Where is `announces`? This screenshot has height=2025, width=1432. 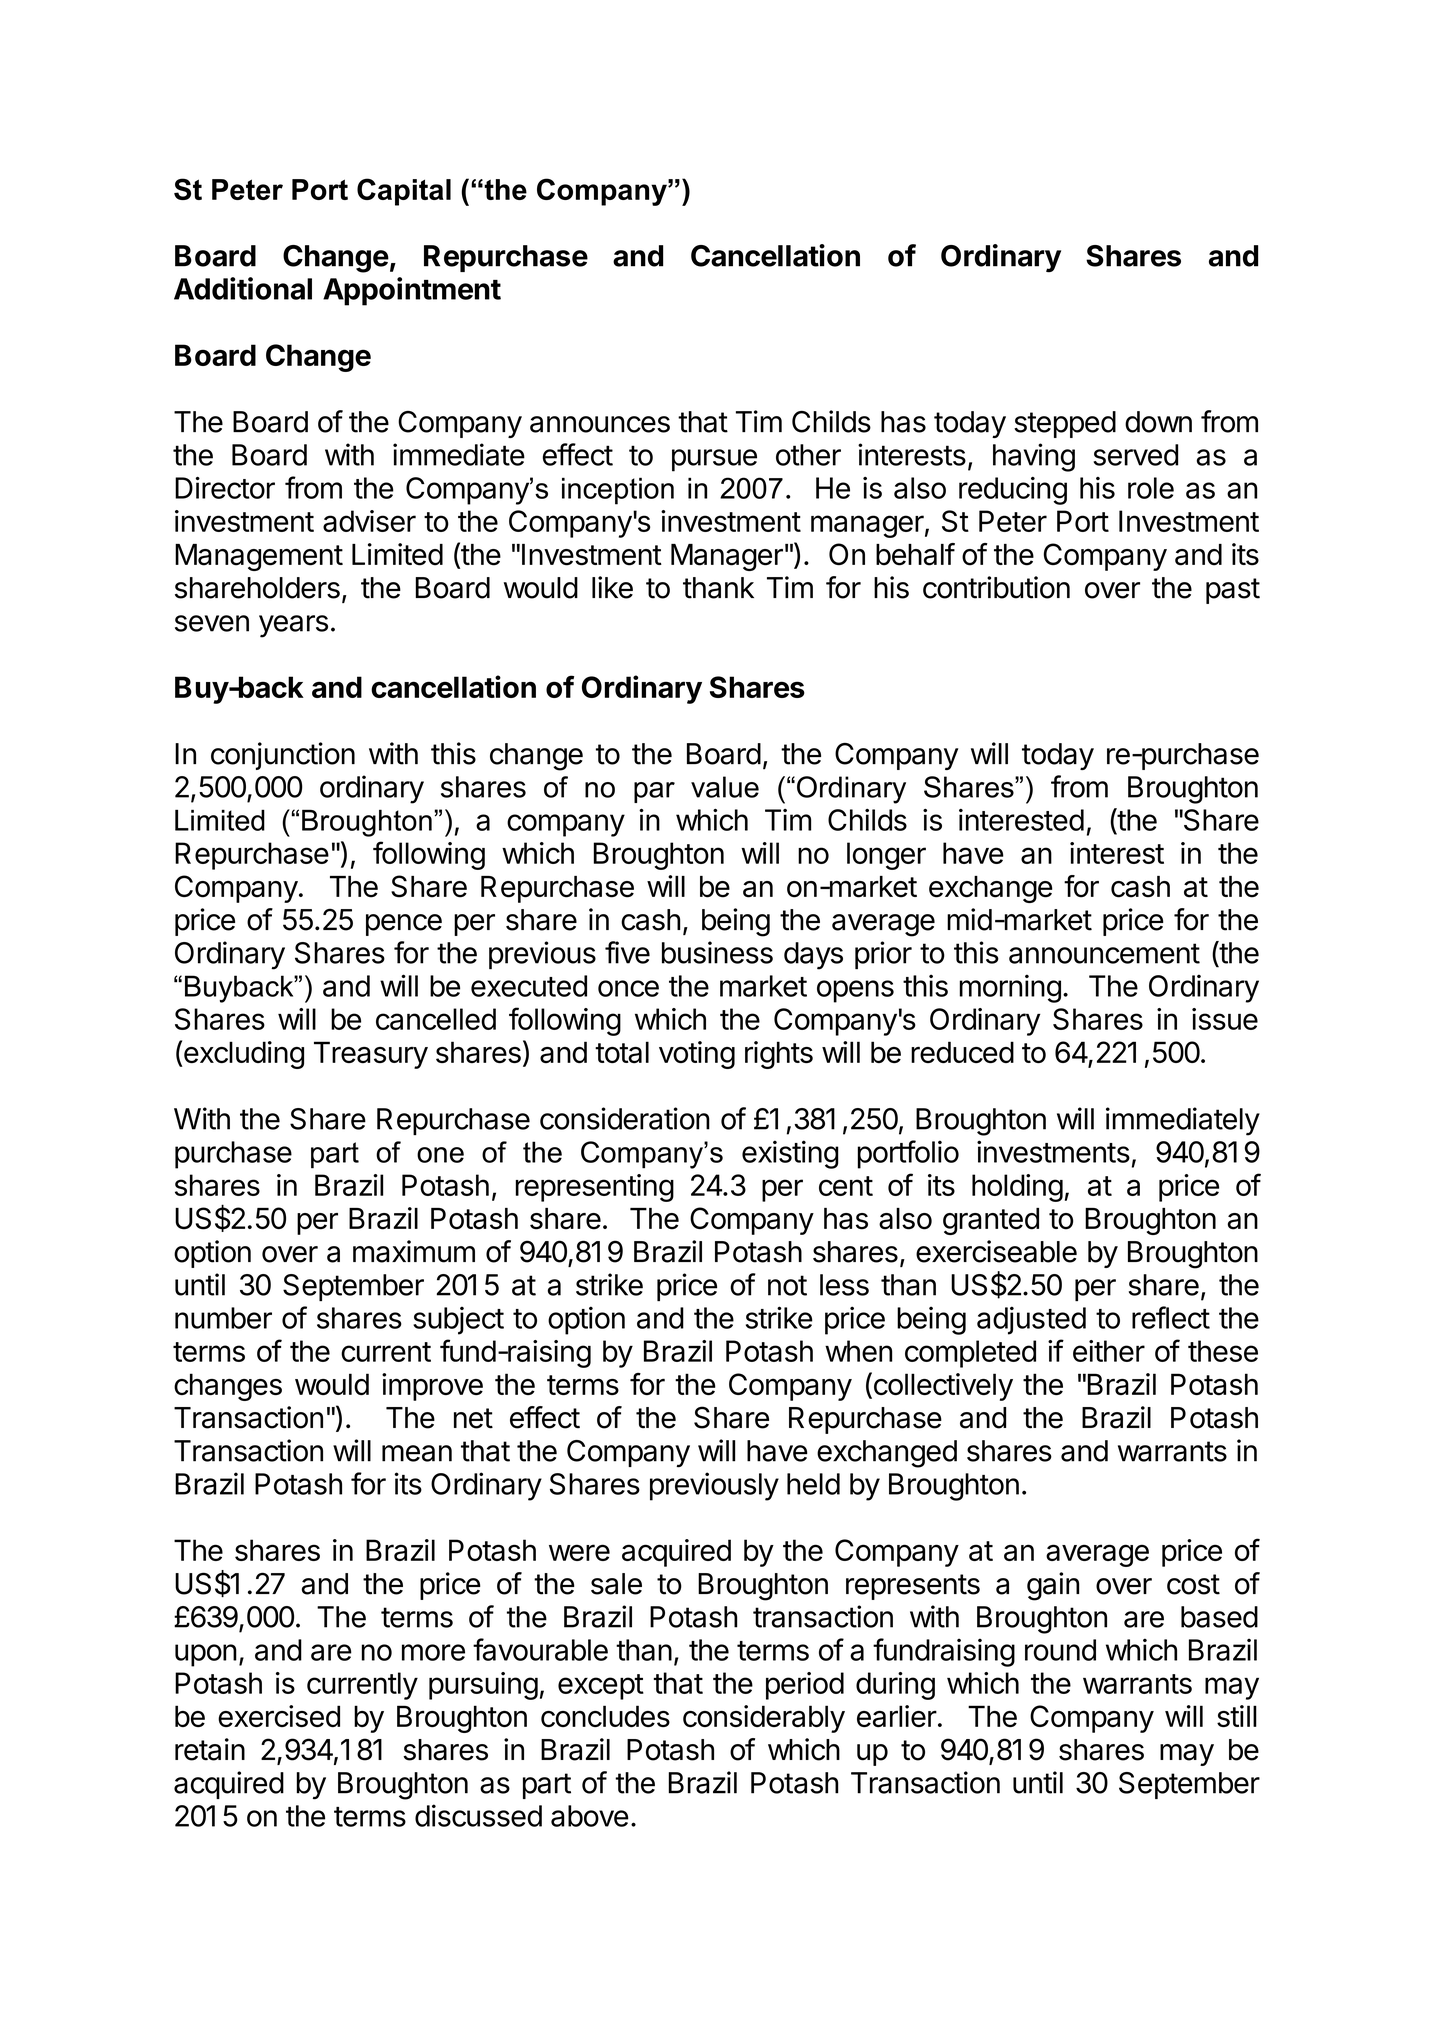 announces is located at coordinates (600, 424).
